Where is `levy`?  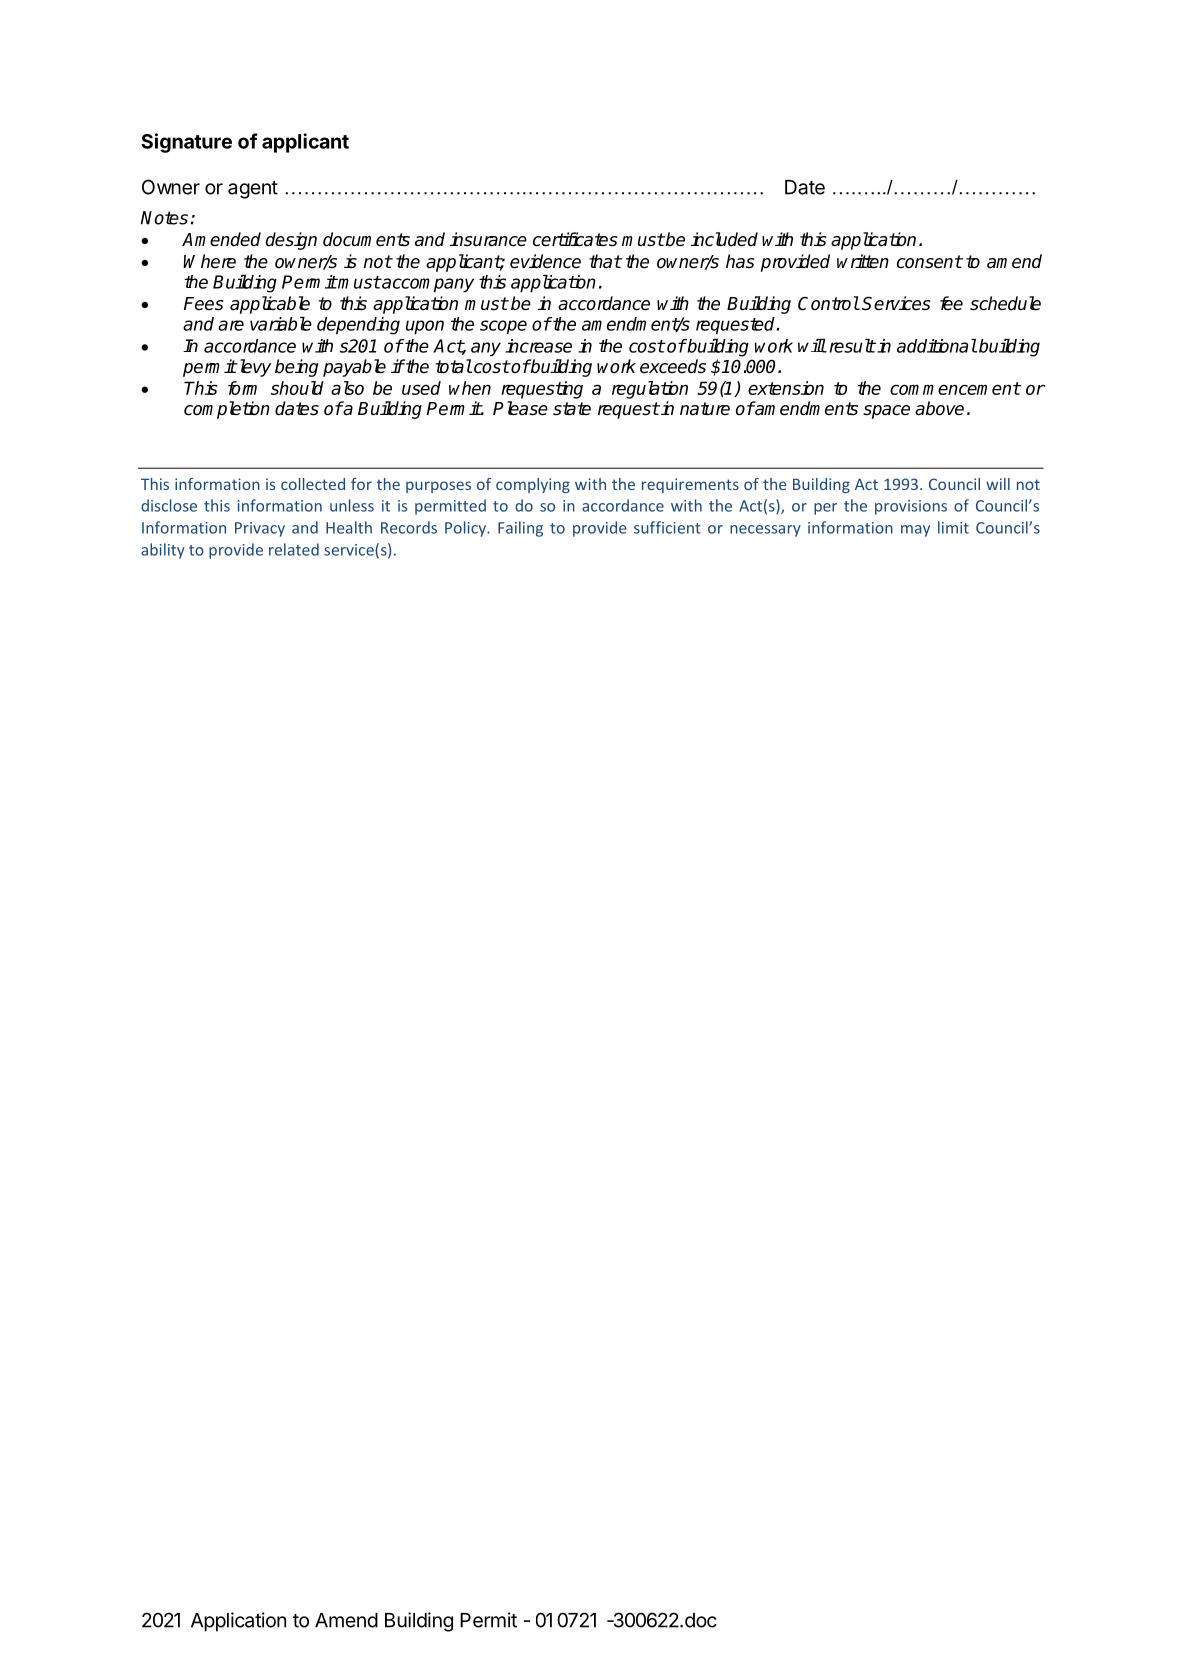 levy is located at coordinates (254, 368).
